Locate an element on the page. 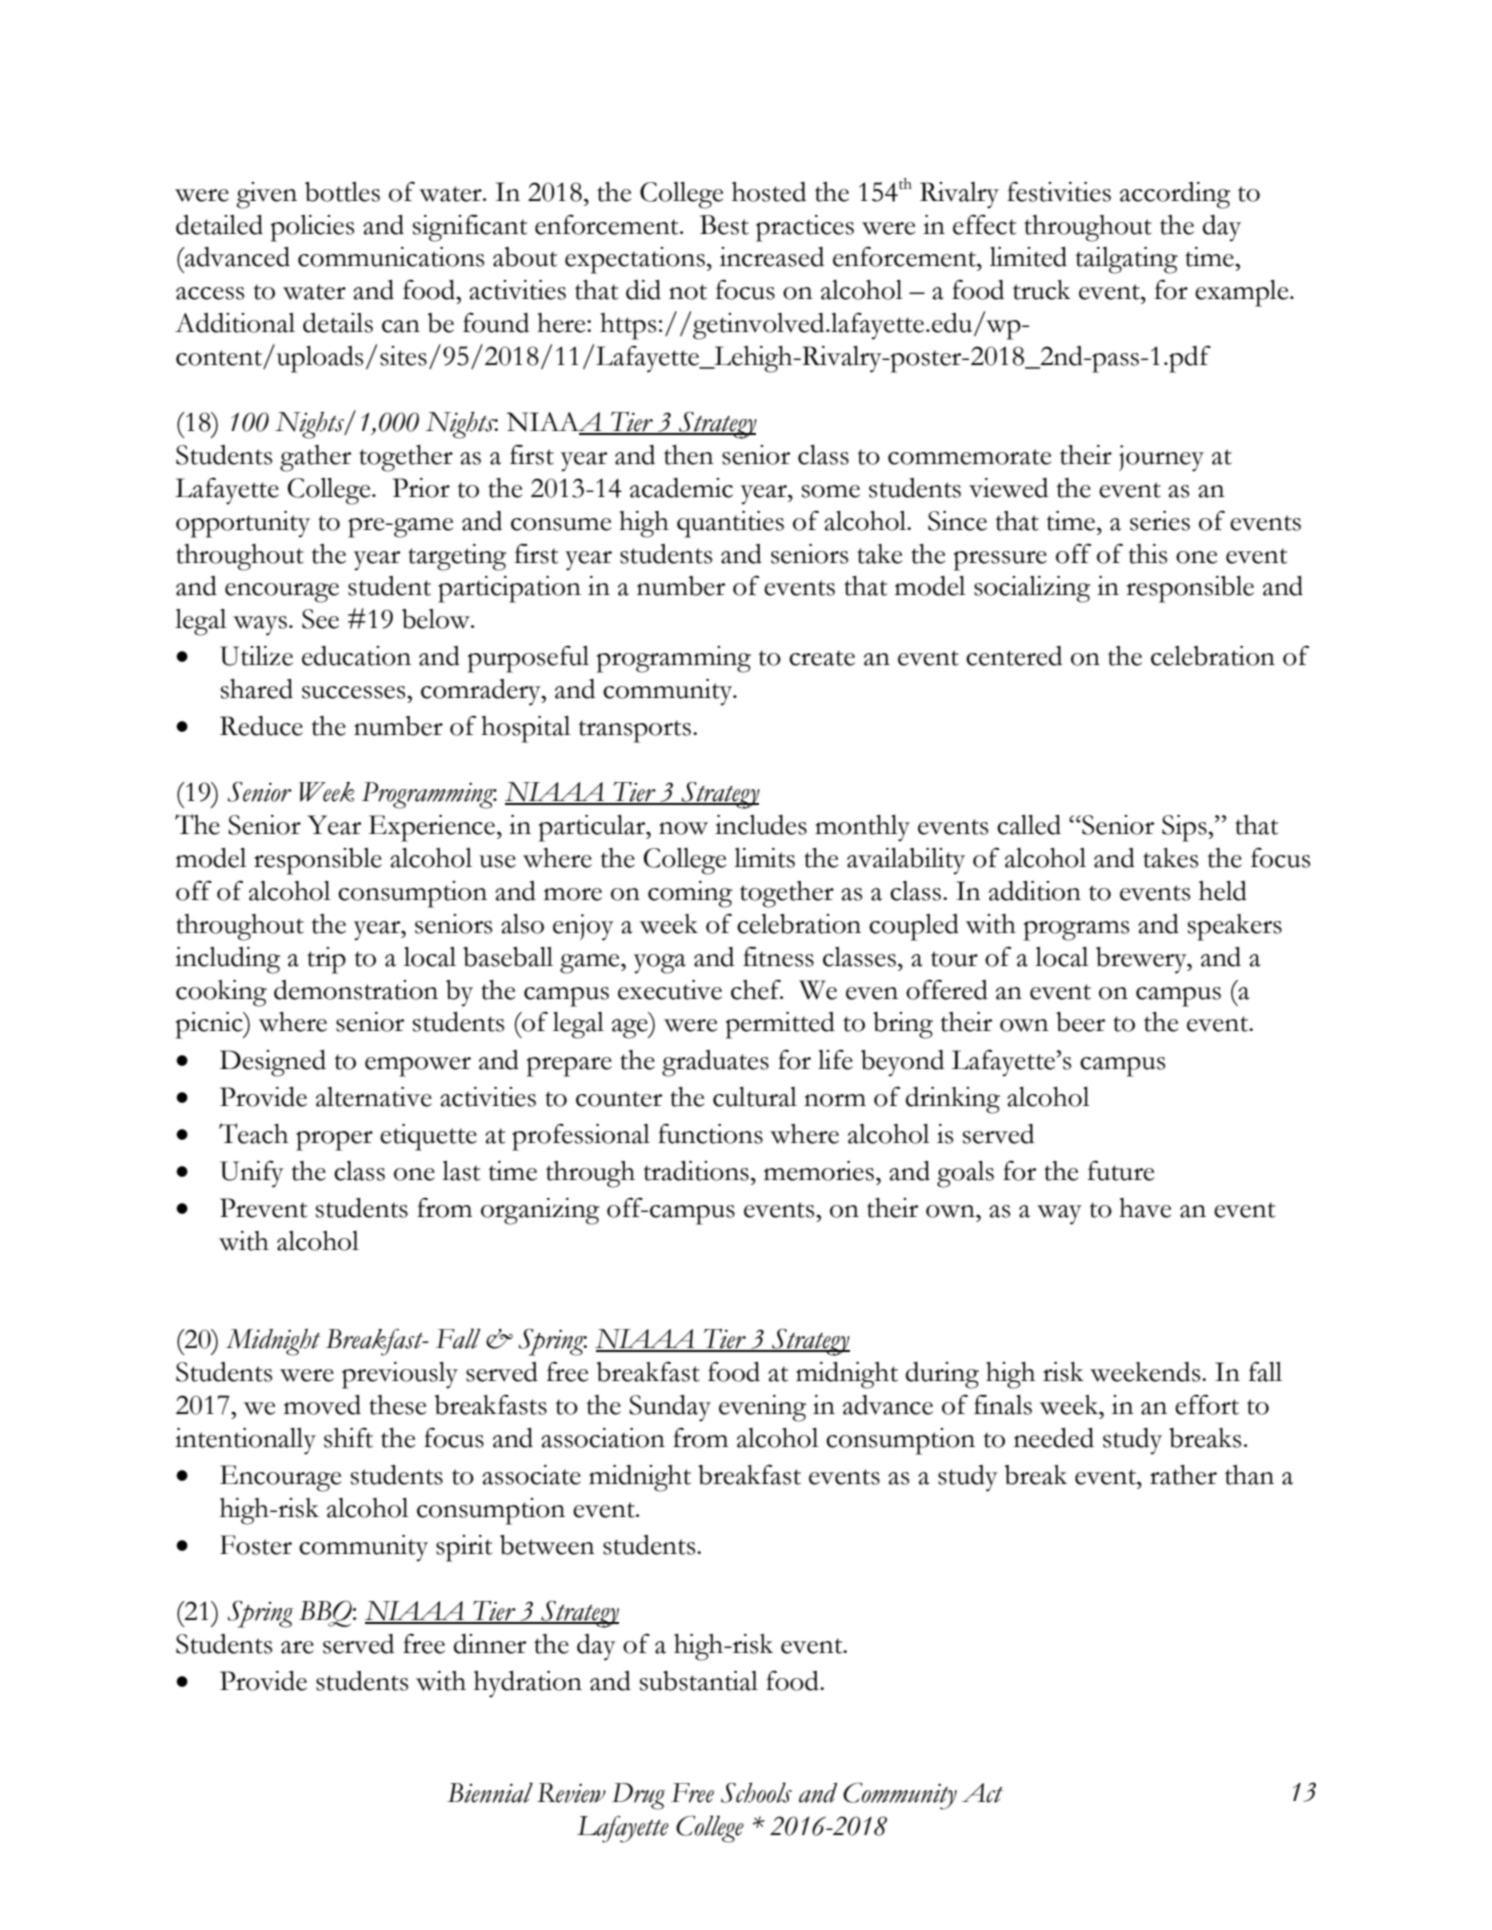 Image resolution: width=1492 pixels, height=1930 pixels. Sunday is located at coordinates (670, 1408).
